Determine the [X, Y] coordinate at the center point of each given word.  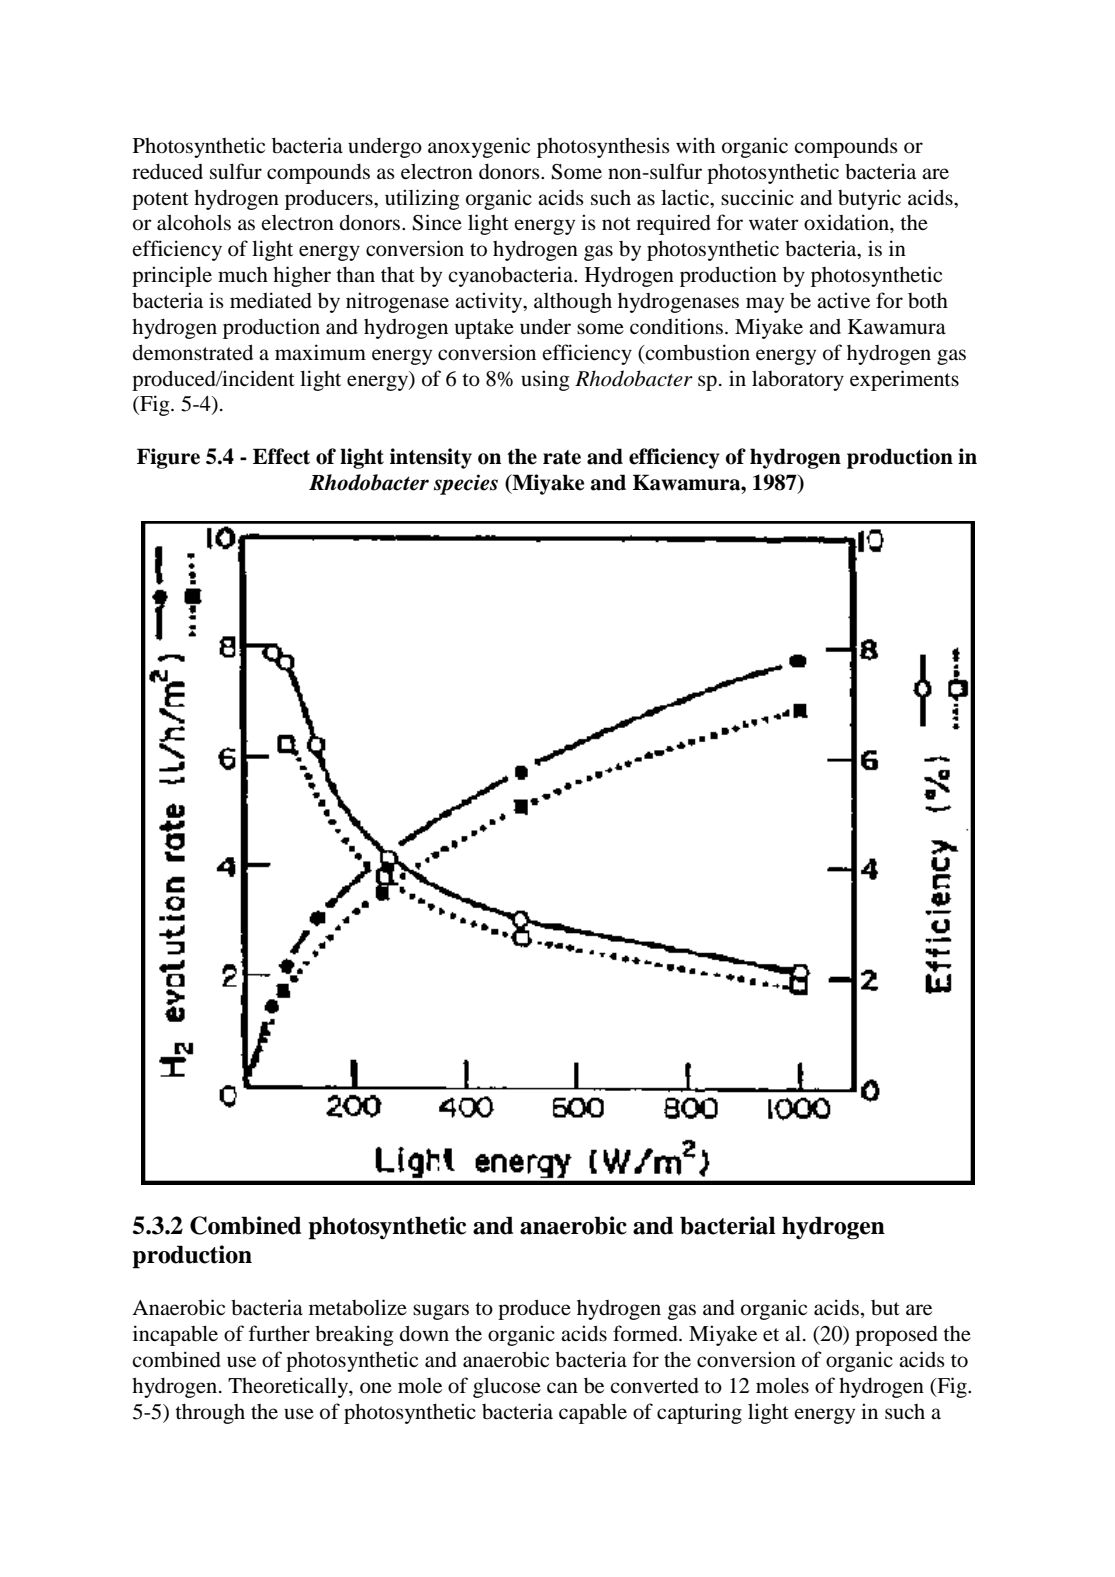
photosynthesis [603, 147]
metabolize [358, 1307]
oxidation [847, 222]
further [279, 1333]
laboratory [798, 380]
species [466, 484]
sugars [441, 1312]
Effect [281, 456]
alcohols [194, 222]
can [562, 1388]
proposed [896, 1336]
